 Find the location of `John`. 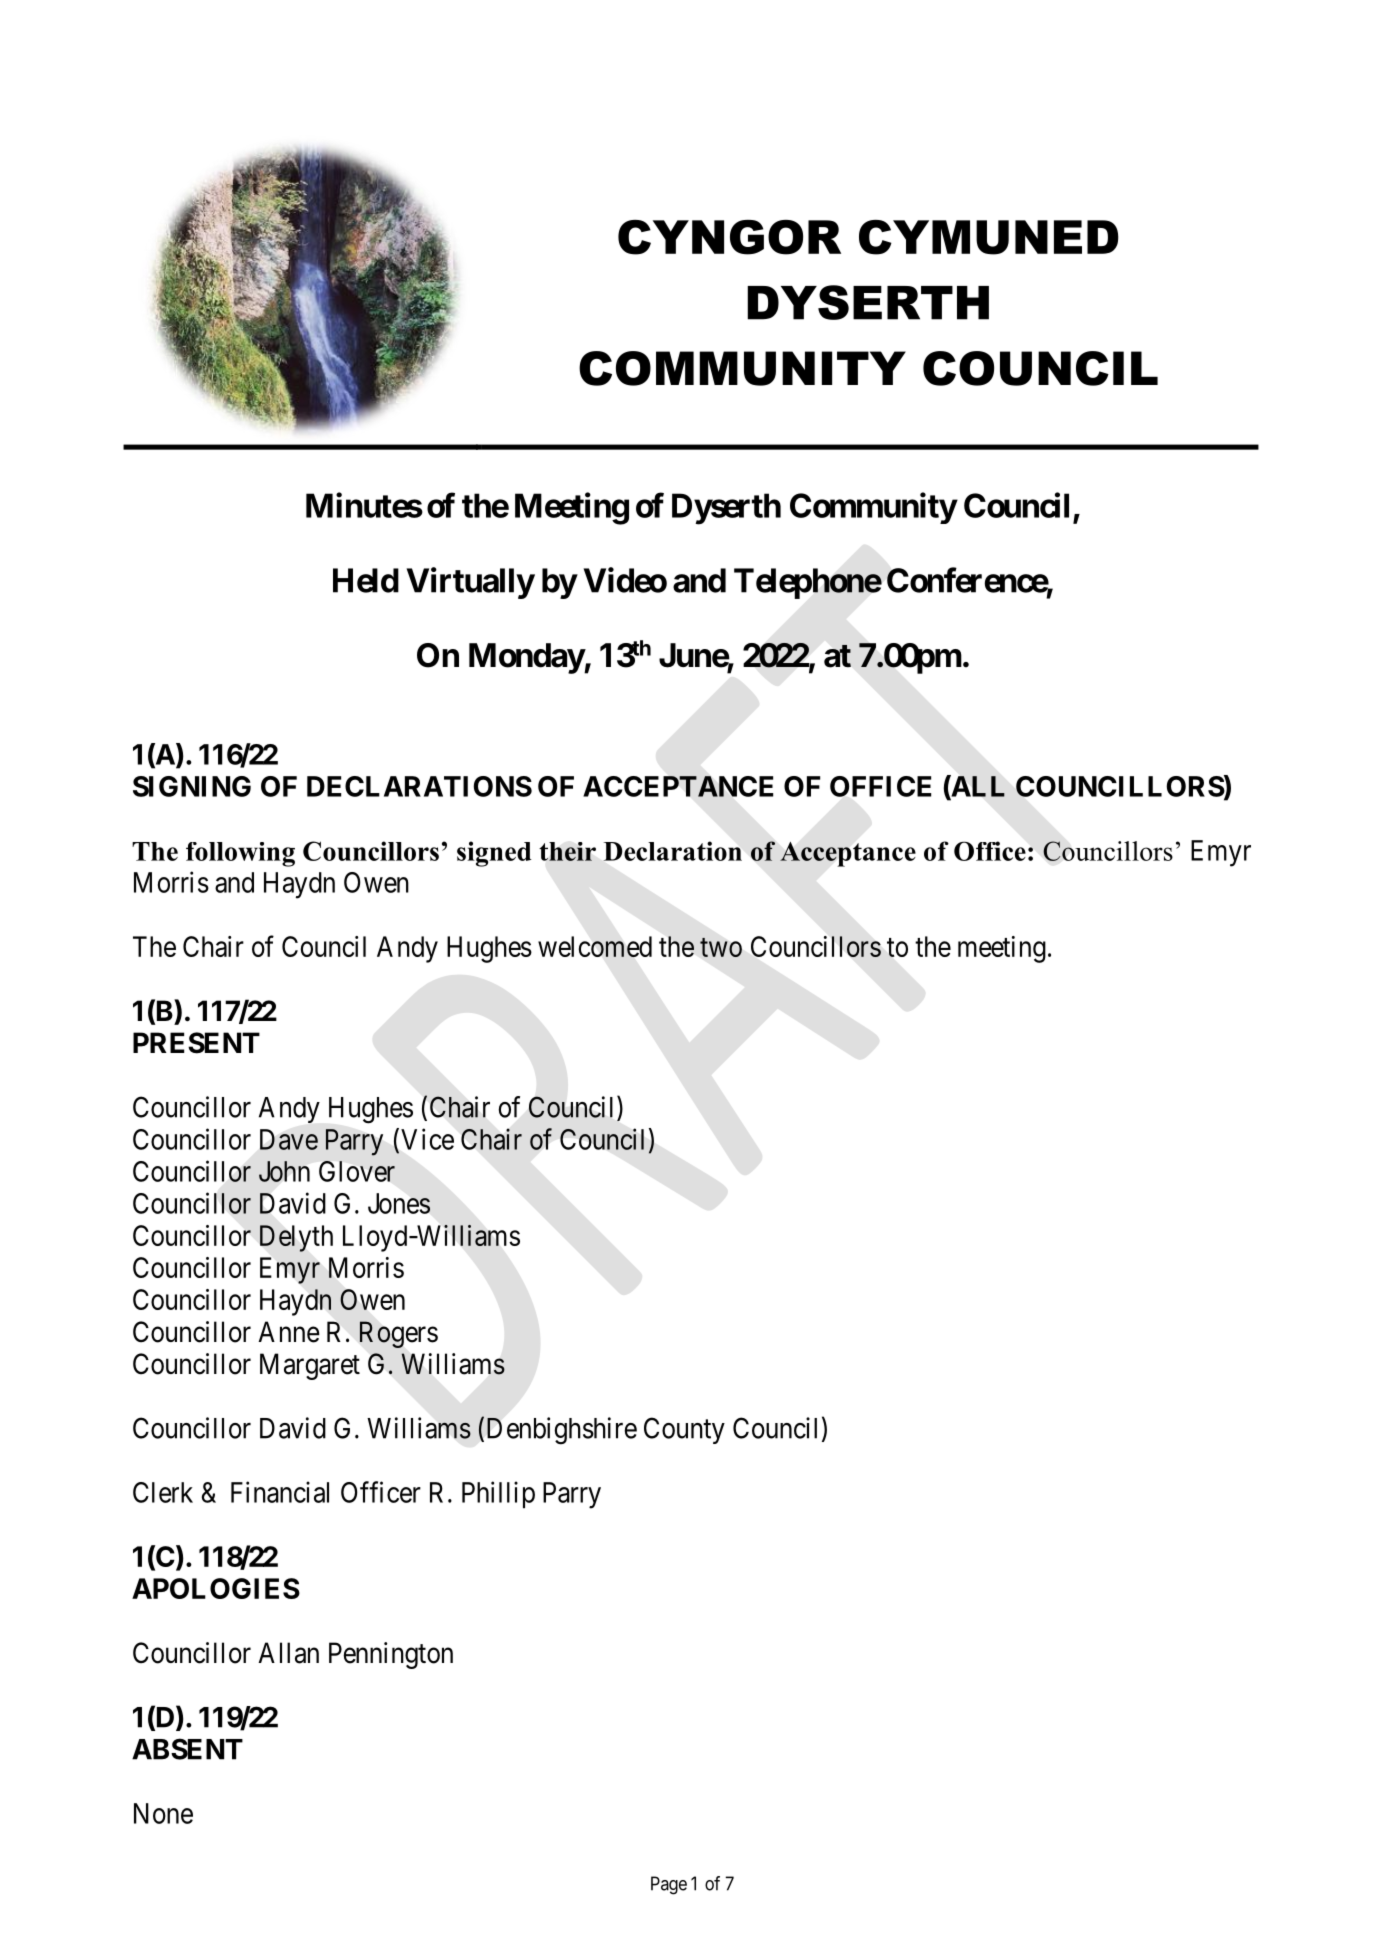

John is located at coordinates (284, 1171).
